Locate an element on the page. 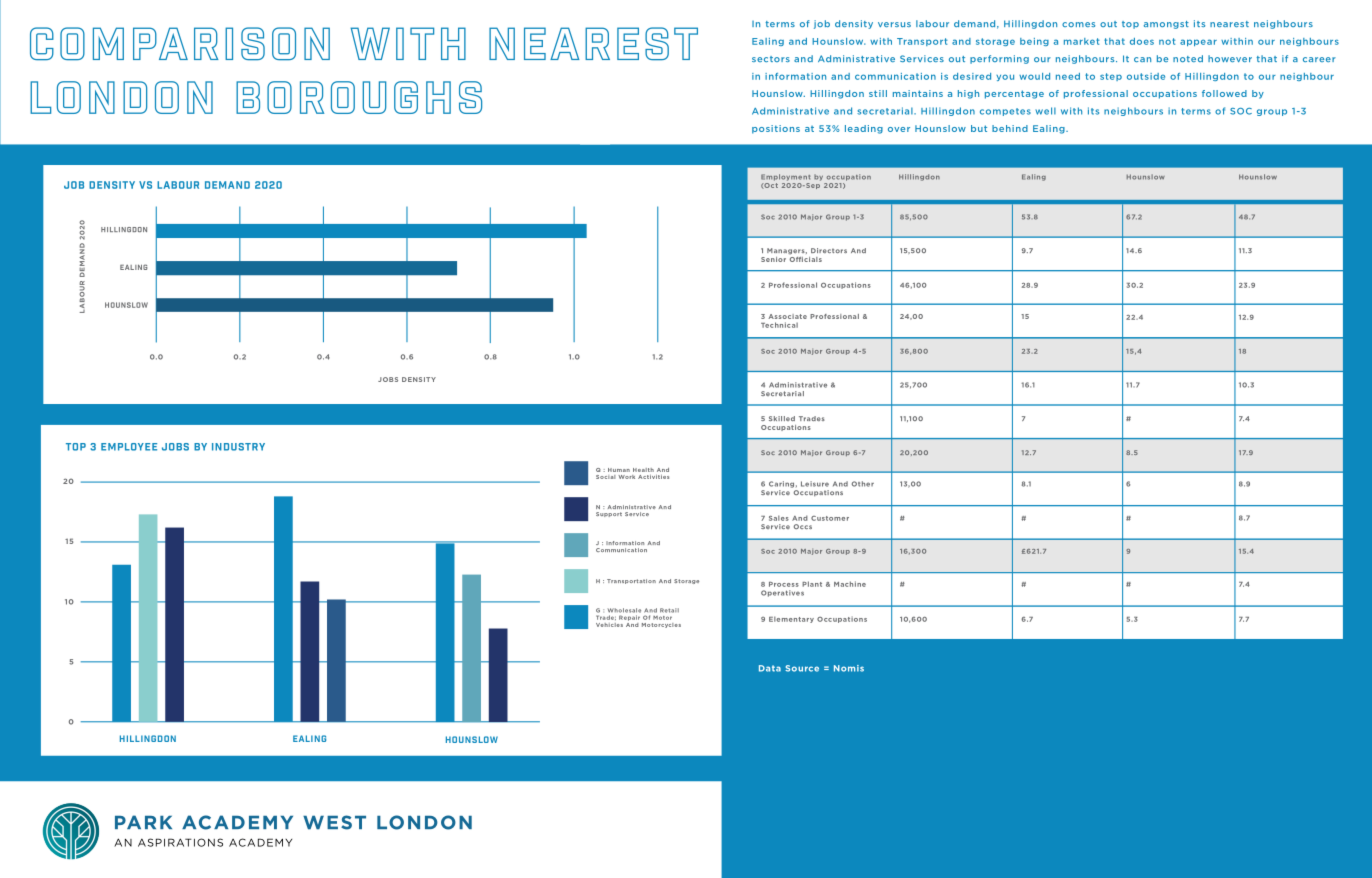  sectors is located at coordinates (771, 59).
